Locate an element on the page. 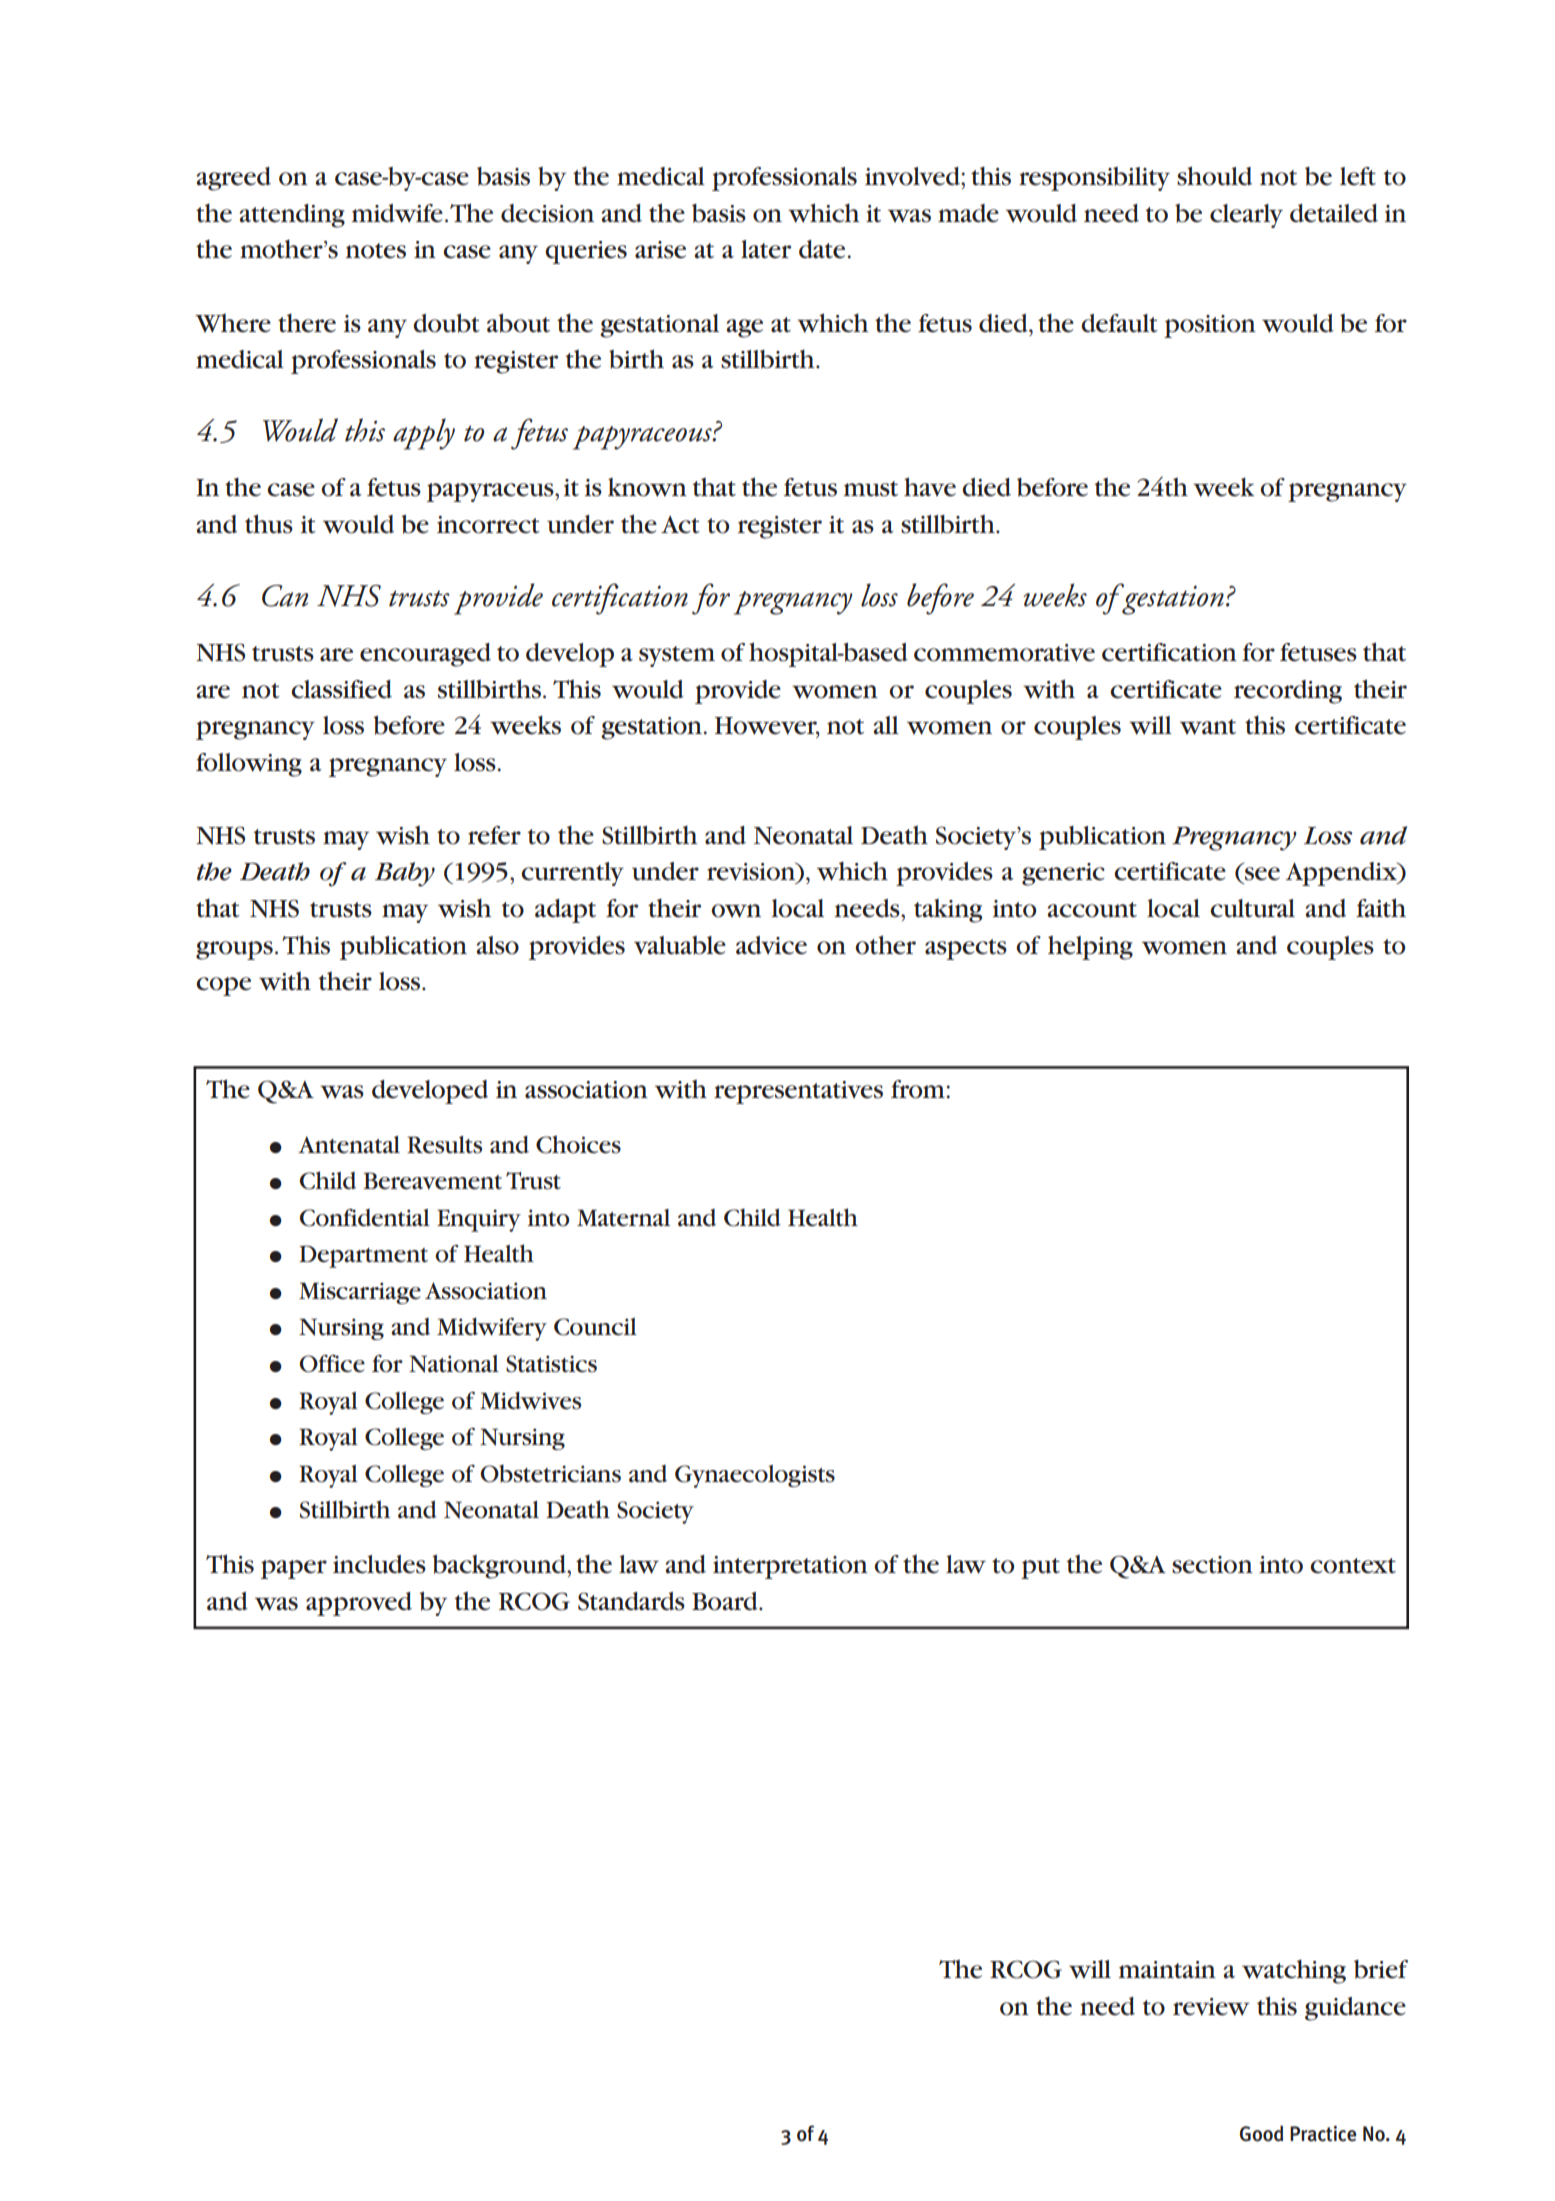 The image size is (1555, 2201). notes is located at coordinates (376, 251).
